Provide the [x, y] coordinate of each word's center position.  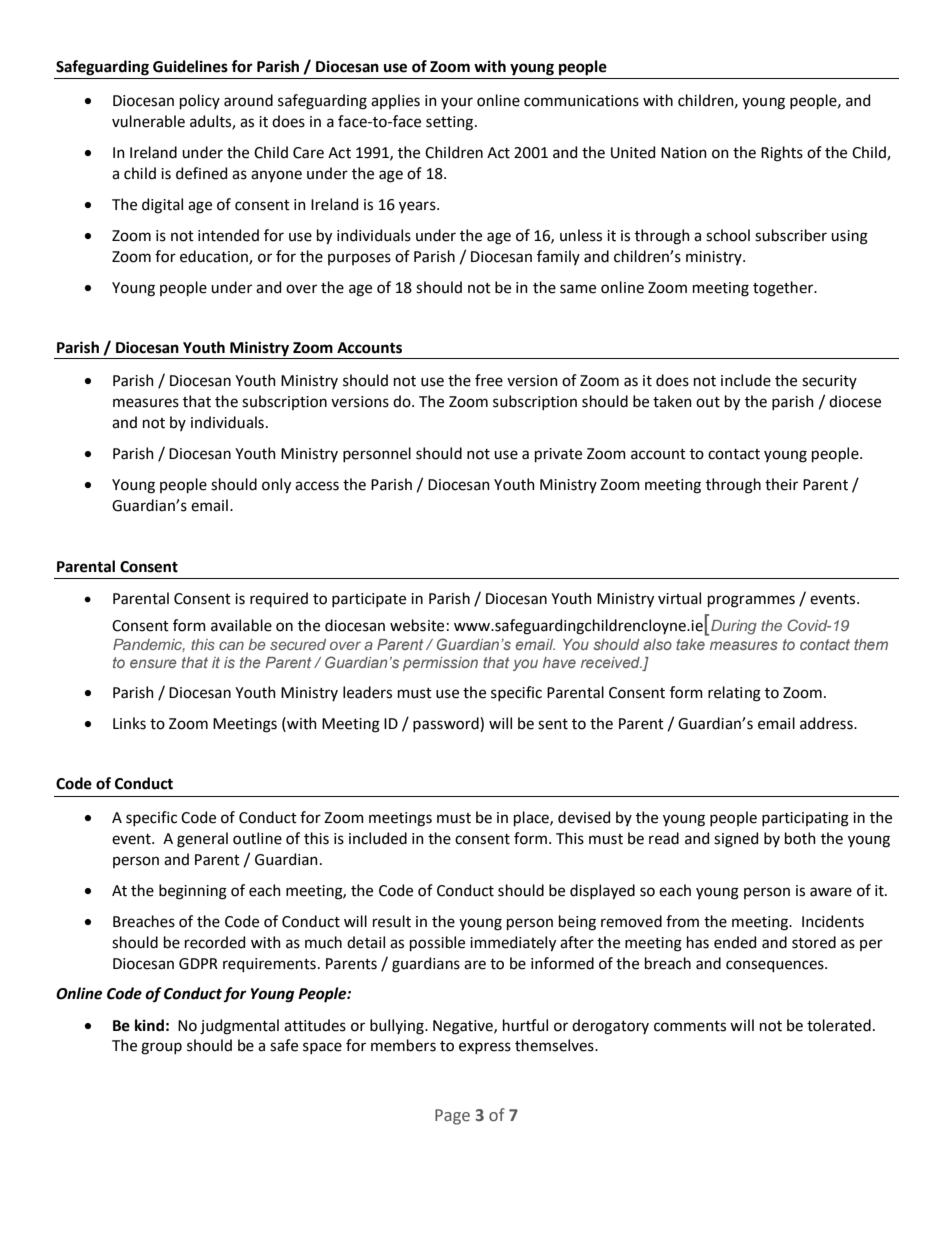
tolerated [839, 1025]
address [827, 723]
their [781, 484]
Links [129, 723]
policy [200, 101]
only [276, 486]
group [161, 1048]
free [489, 380]
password [447, 724]
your [457, 103]
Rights [782, 154]
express [485, 1048]
